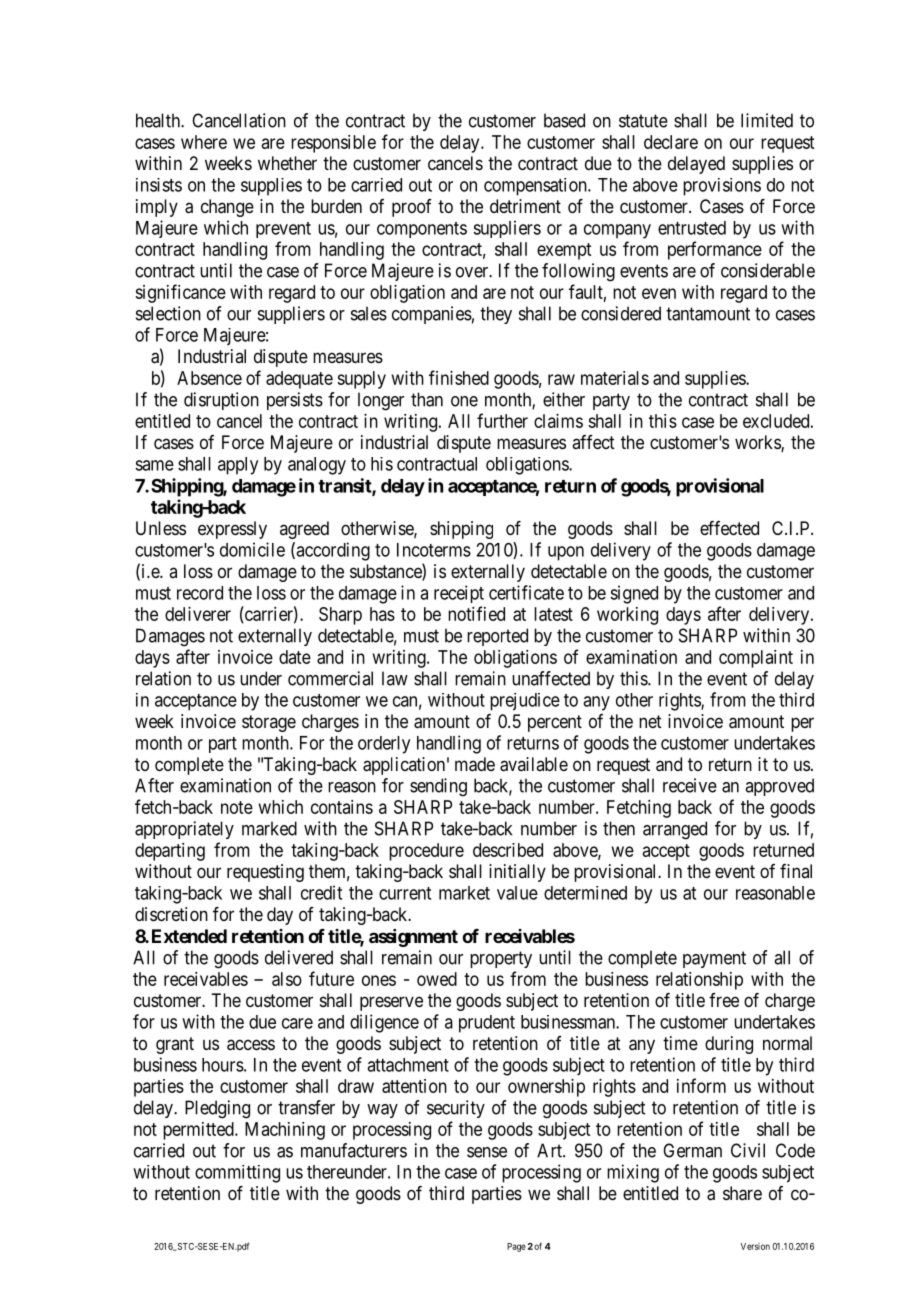  What do you see at coordinates (756, 659) in the image?
I see `complaint` at bounding box center [756, 659].
